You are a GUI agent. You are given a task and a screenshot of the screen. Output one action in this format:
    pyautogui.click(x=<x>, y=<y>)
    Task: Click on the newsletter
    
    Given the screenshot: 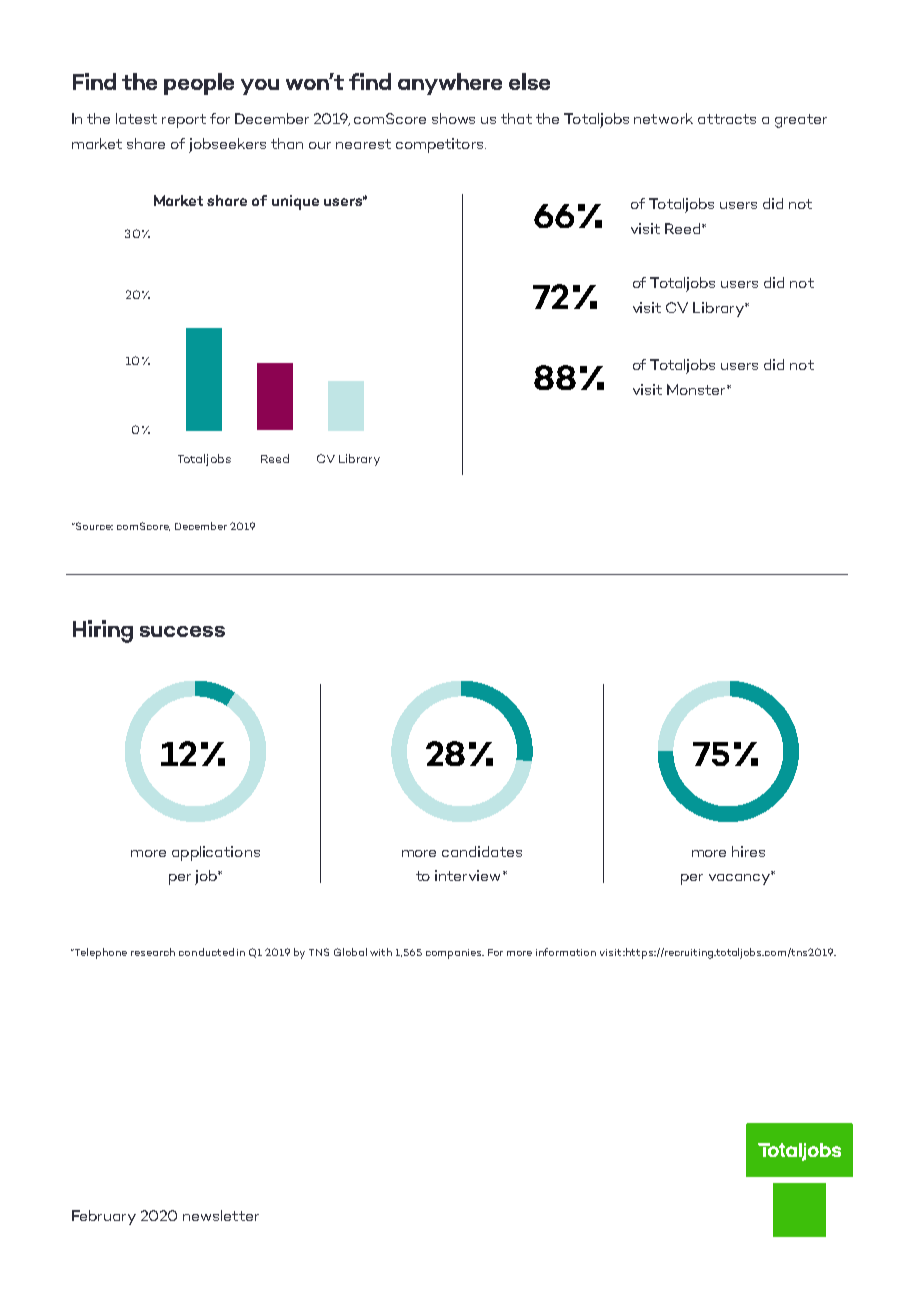 What is the action you would take?
    pyautogui.click(x=221, y=1215)
